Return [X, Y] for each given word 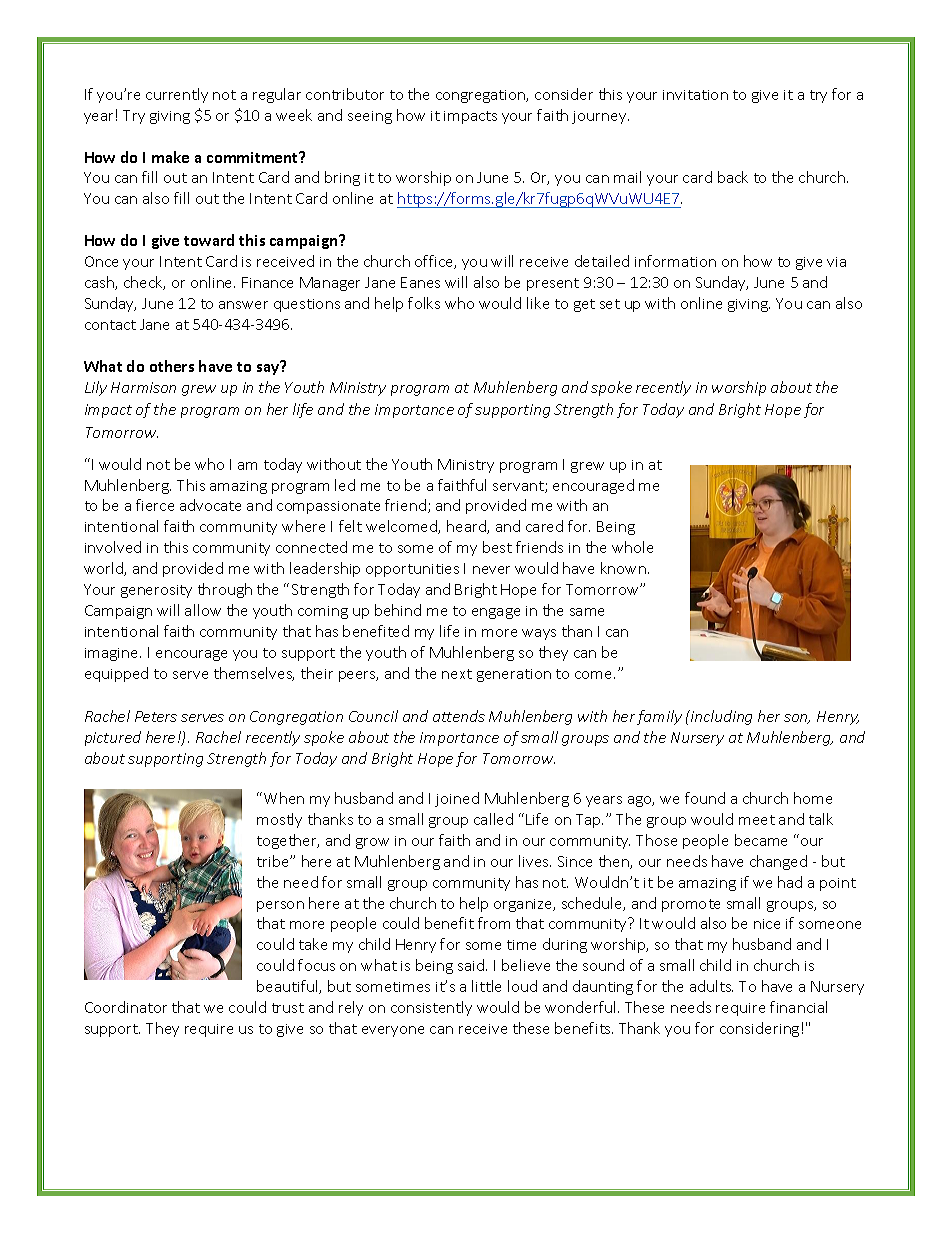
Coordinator [126, 1007]
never [491, 570]
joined [457, 799]
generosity [156, 591]
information [675, 261]
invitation [695, 95]
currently [177, 95]
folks [424, 303]
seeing [370, 117]
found [705, 798]
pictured [113, 738]
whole [632, 547]
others [172, 366]
